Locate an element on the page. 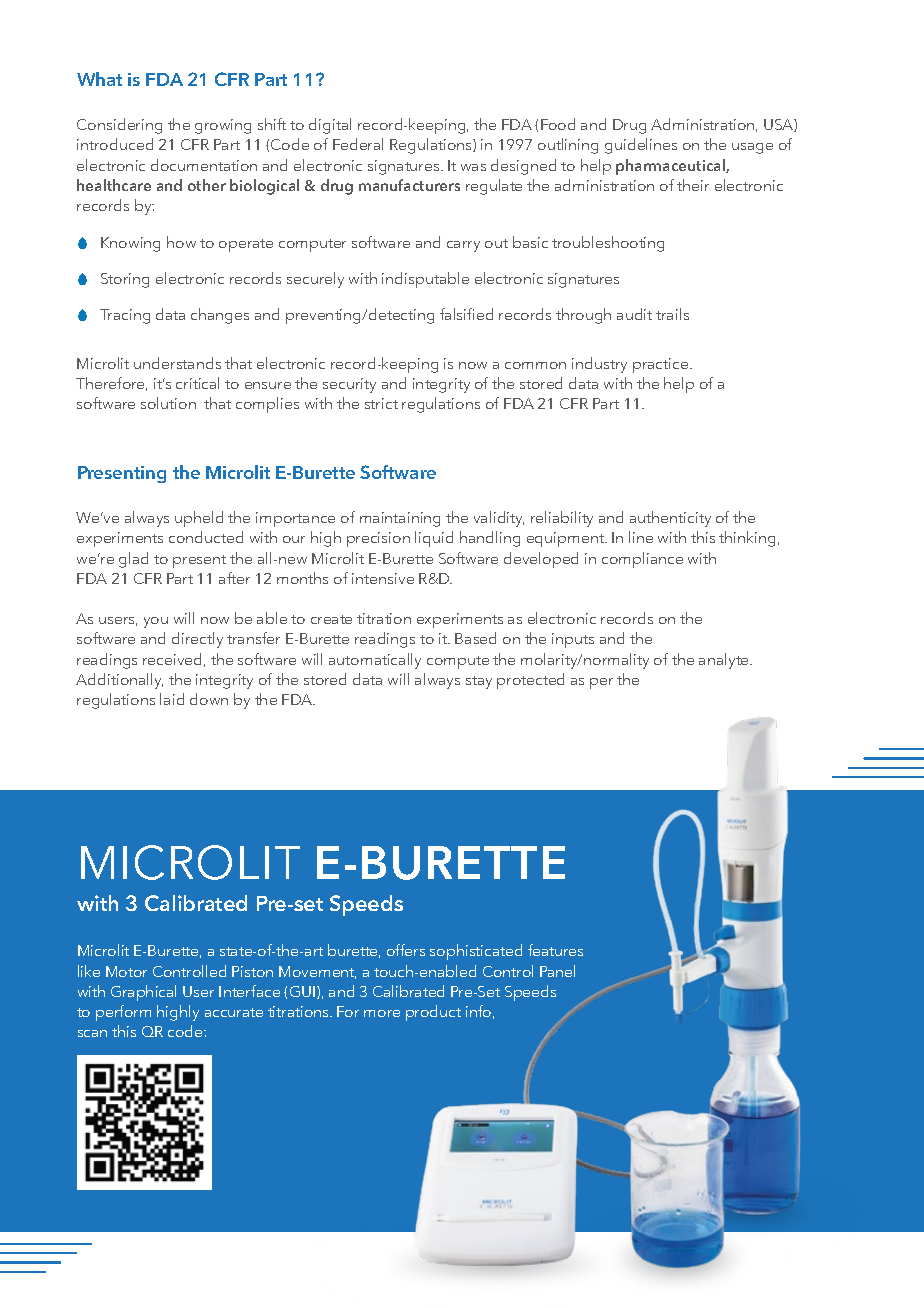 Image resolution: width=924 pixels, height=1308 pixels. Graphical is located at coordinates (143, 993).
